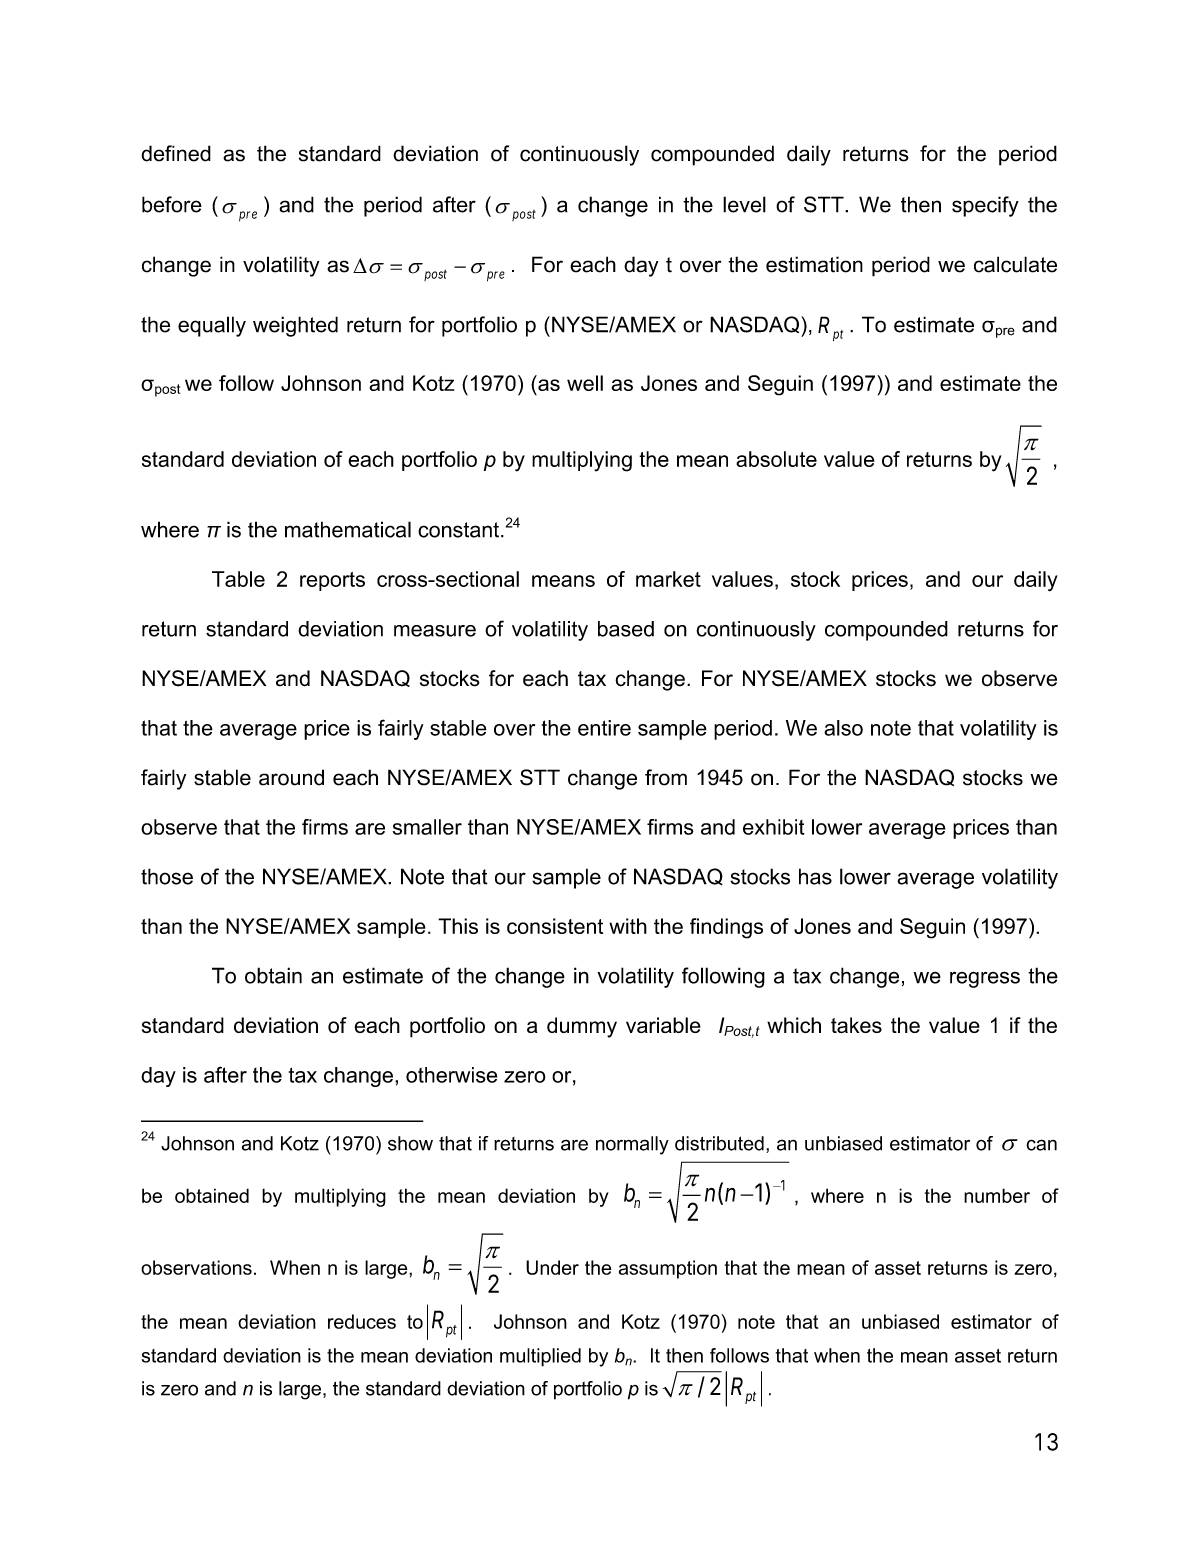 The width and height of the screenshot is (1199, 1552). Describe the element at coordinates (843, 728) in the screenshot. I see `also` at that location.
